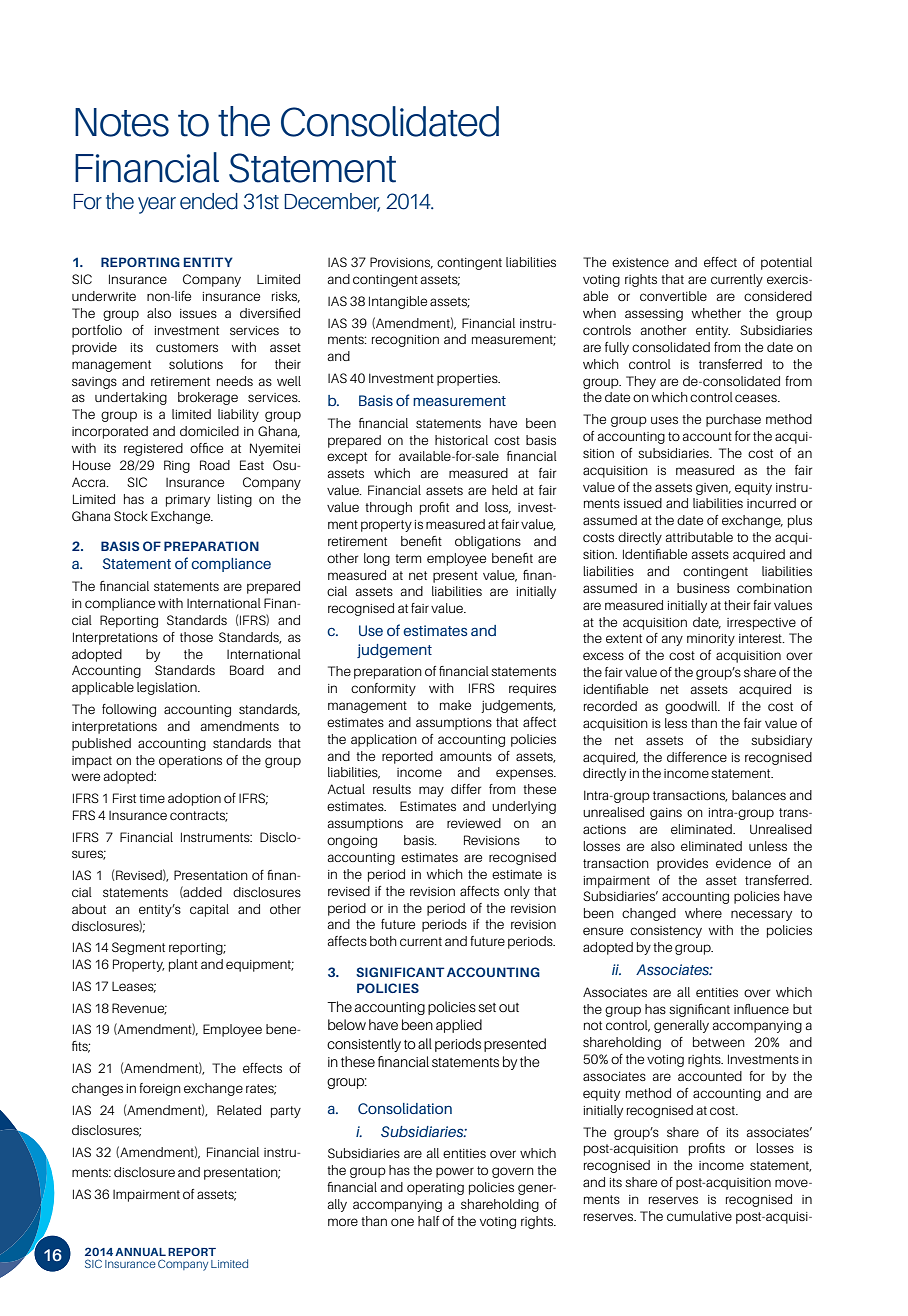 The image size is (908, 1316). What do you see at coordinates (199, 816) in the page?
I see `contracts` at bounding box center [199, 816].
